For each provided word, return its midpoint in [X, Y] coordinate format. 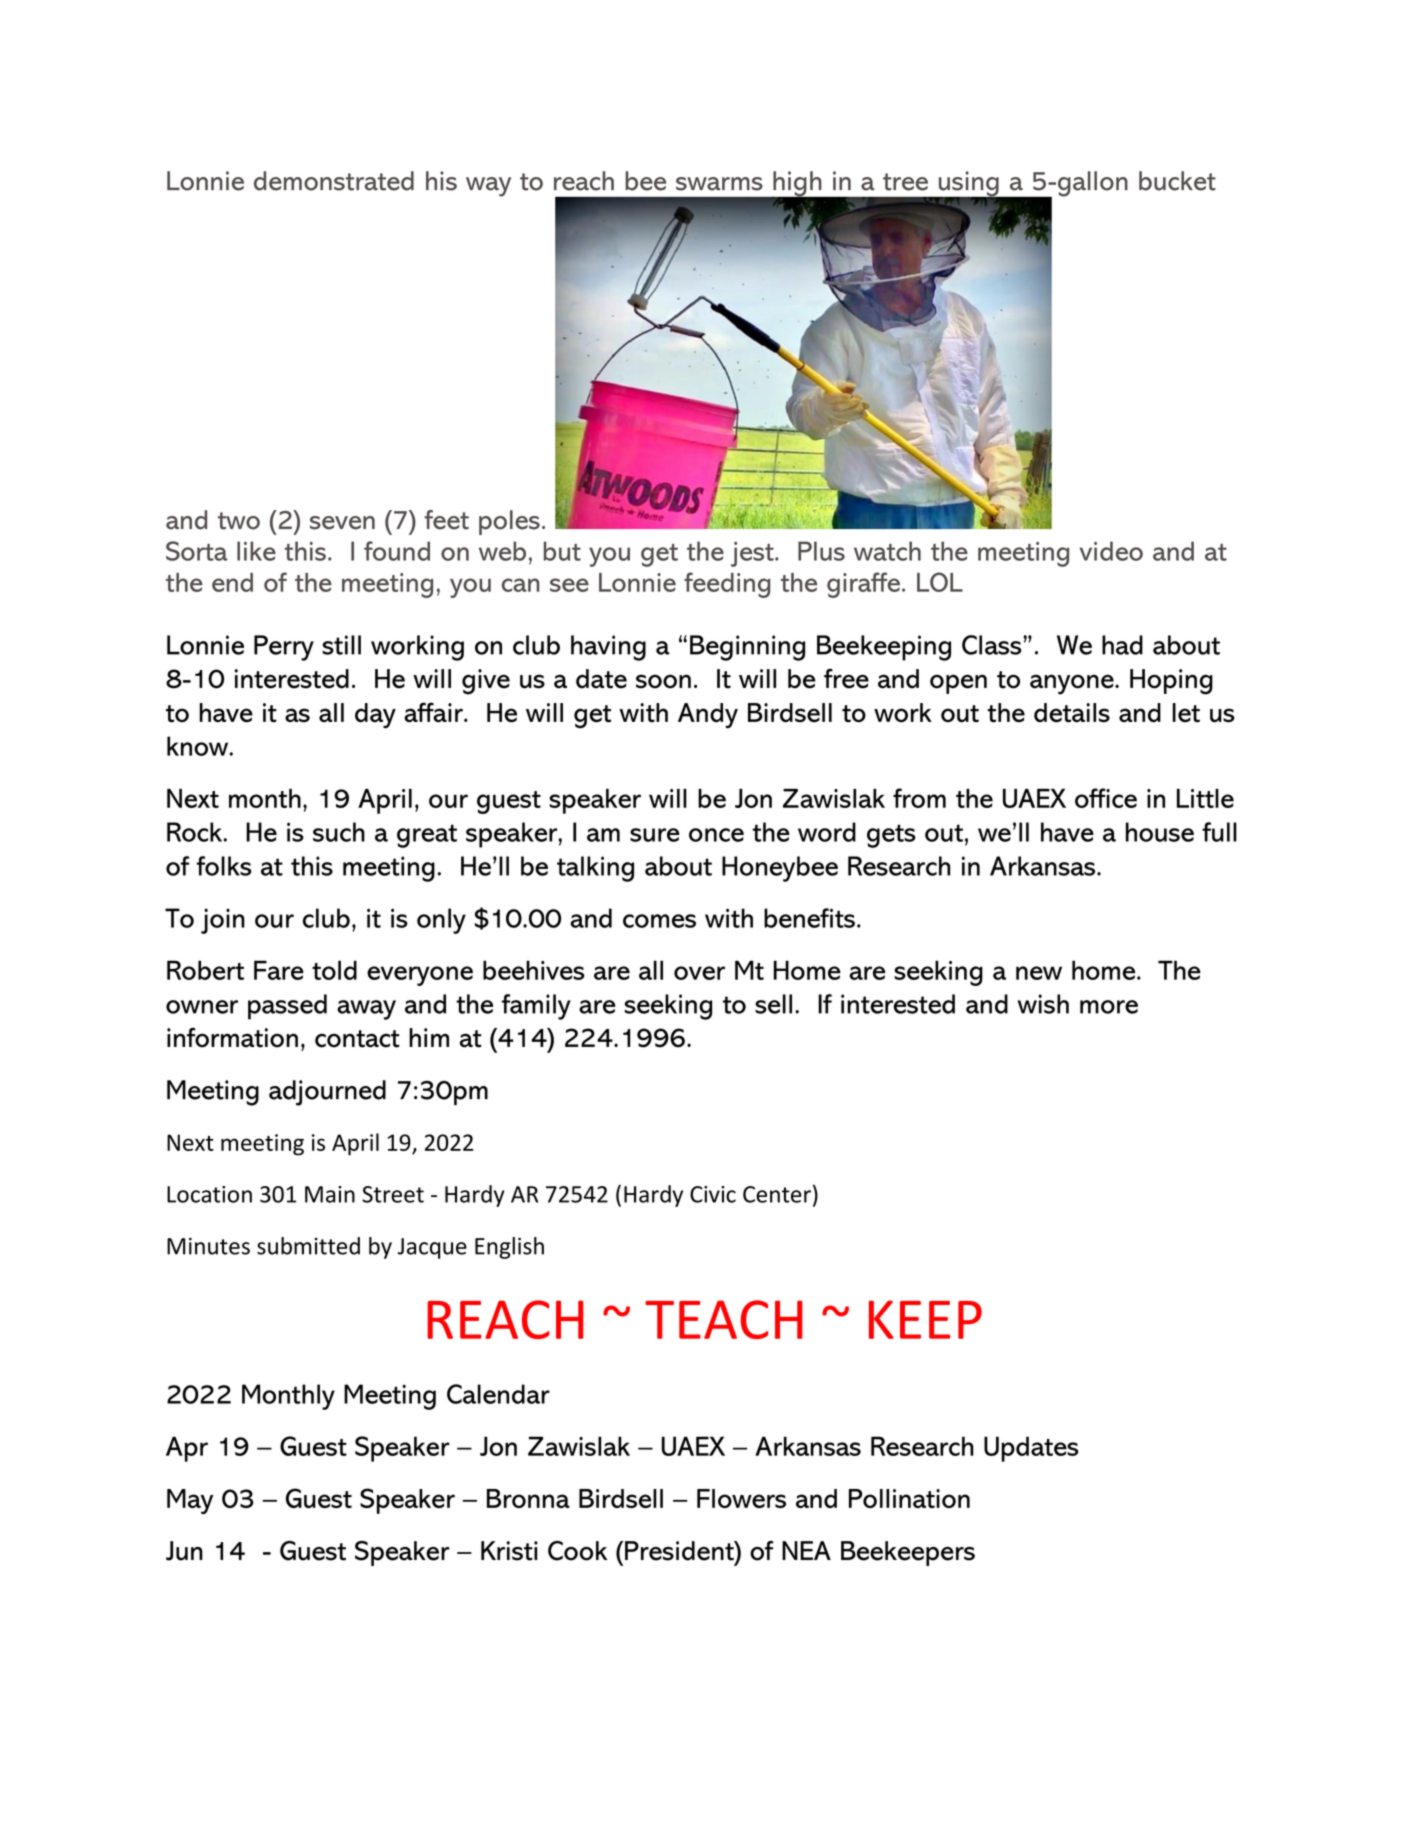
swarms [719, 184]
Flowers [741, 1498]
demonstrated [334, 181]
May [190, 1501]
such [339, 832]
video [1111, 551]
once [716, 835]
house [1160, 832]
